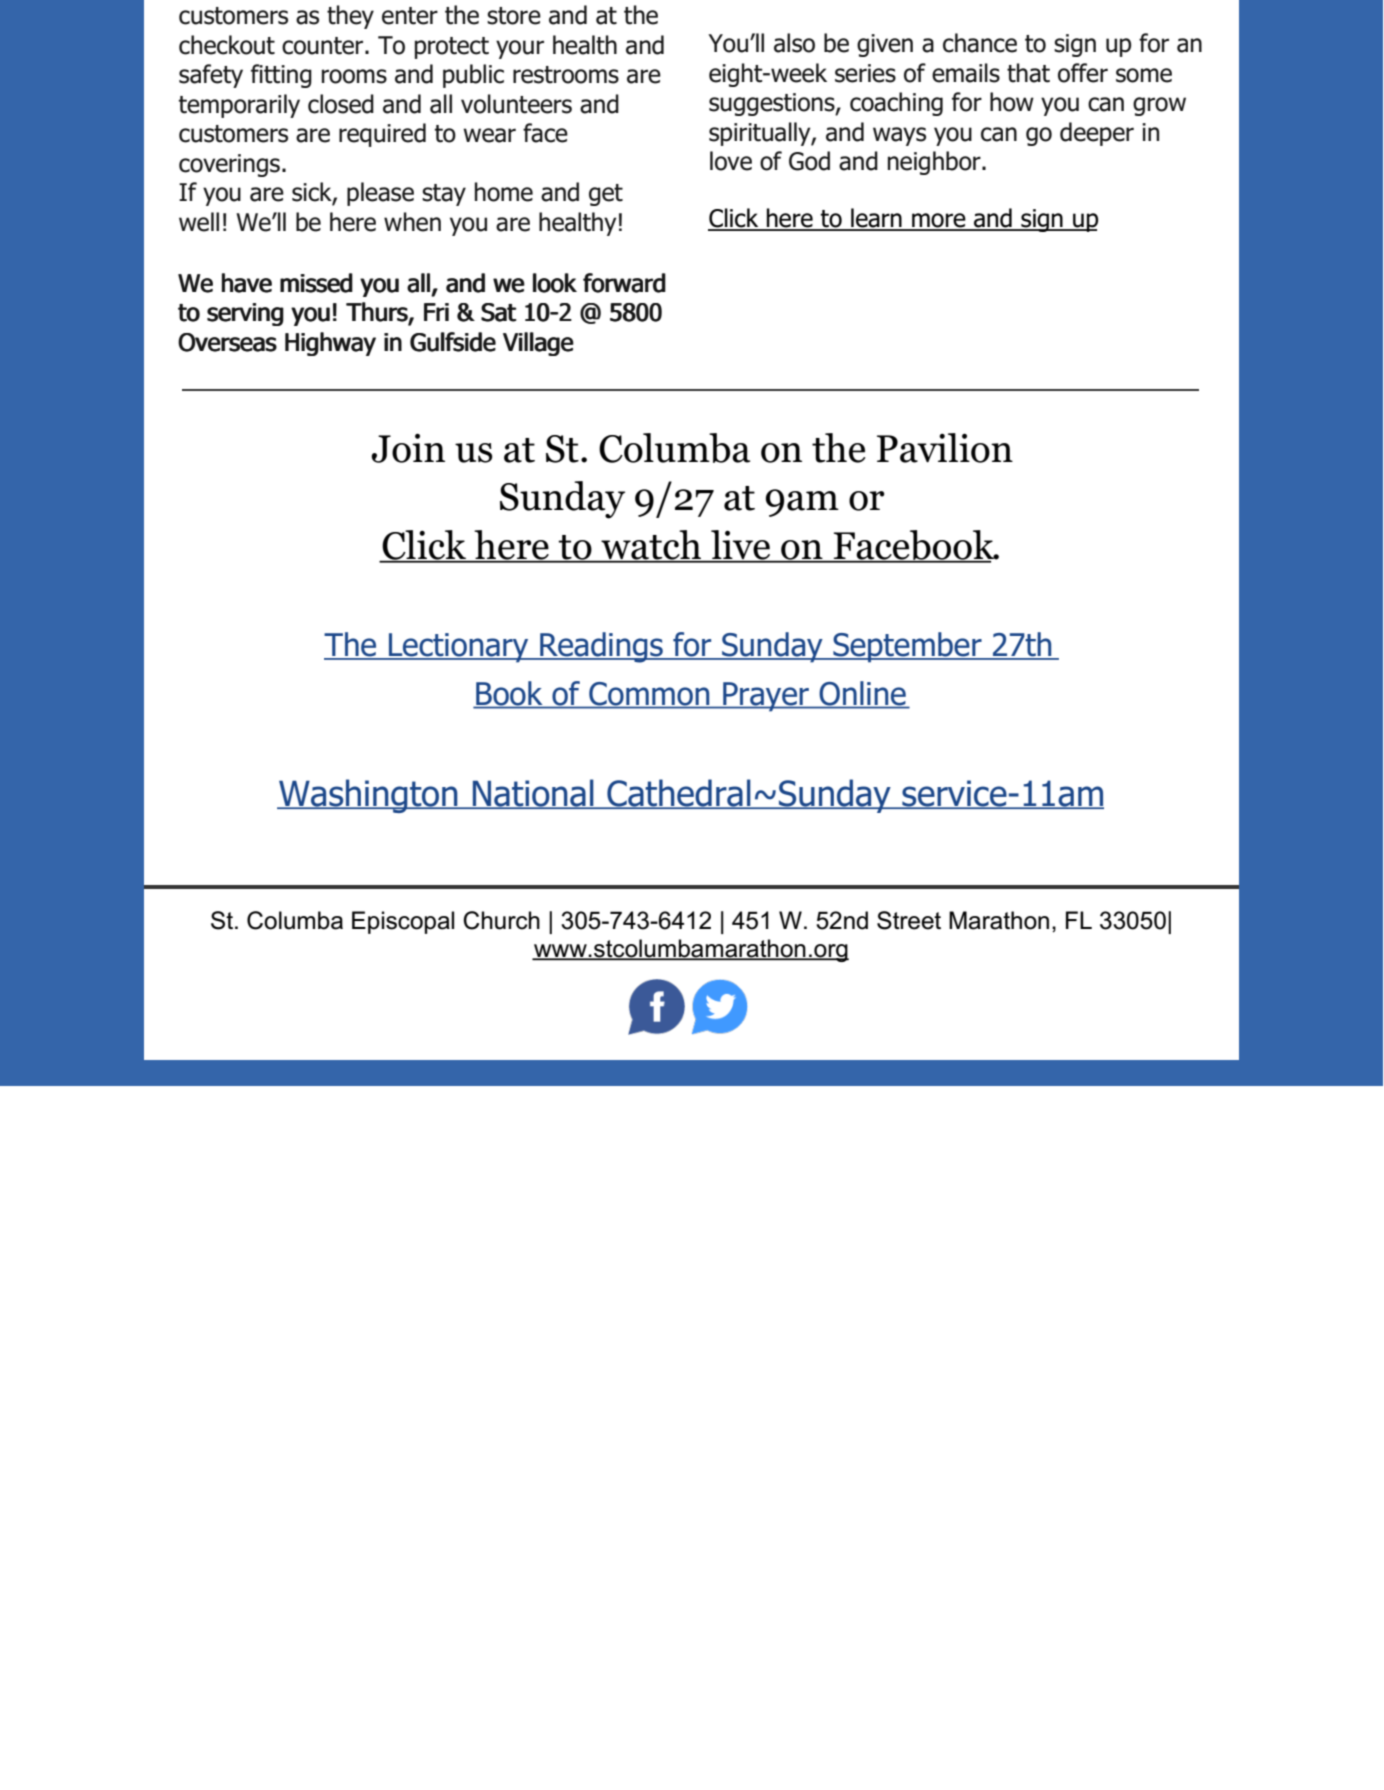  Describe the element at coordinates (945, 448) in the page. I see `Pavilion` at that location.
